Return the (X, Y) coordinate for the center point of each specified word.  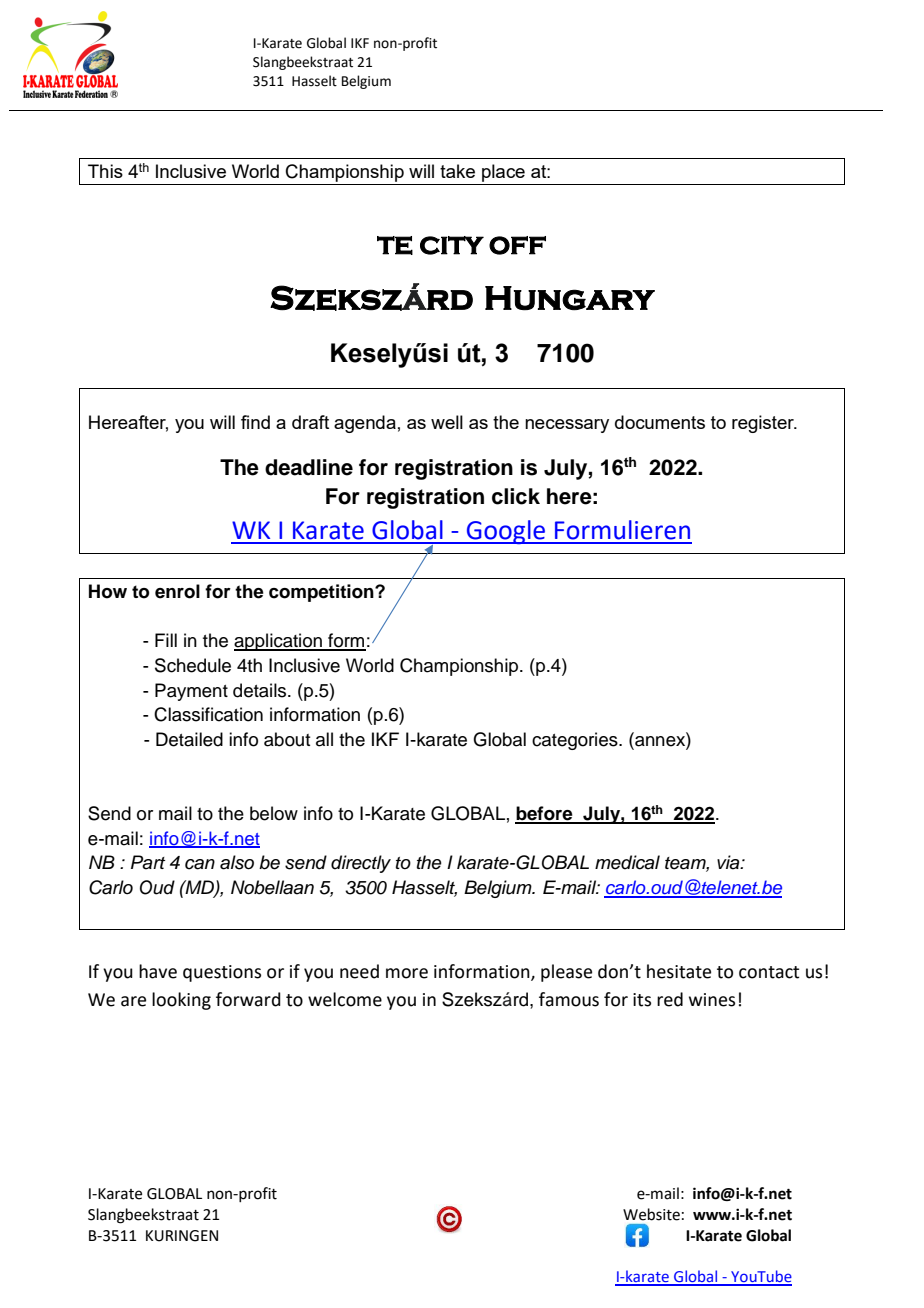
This (105, 171)
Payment (191, 692)
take (457, 171)
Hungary (570, 298)
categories (576, 741)
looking (181, 1001)
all (324, 739)
